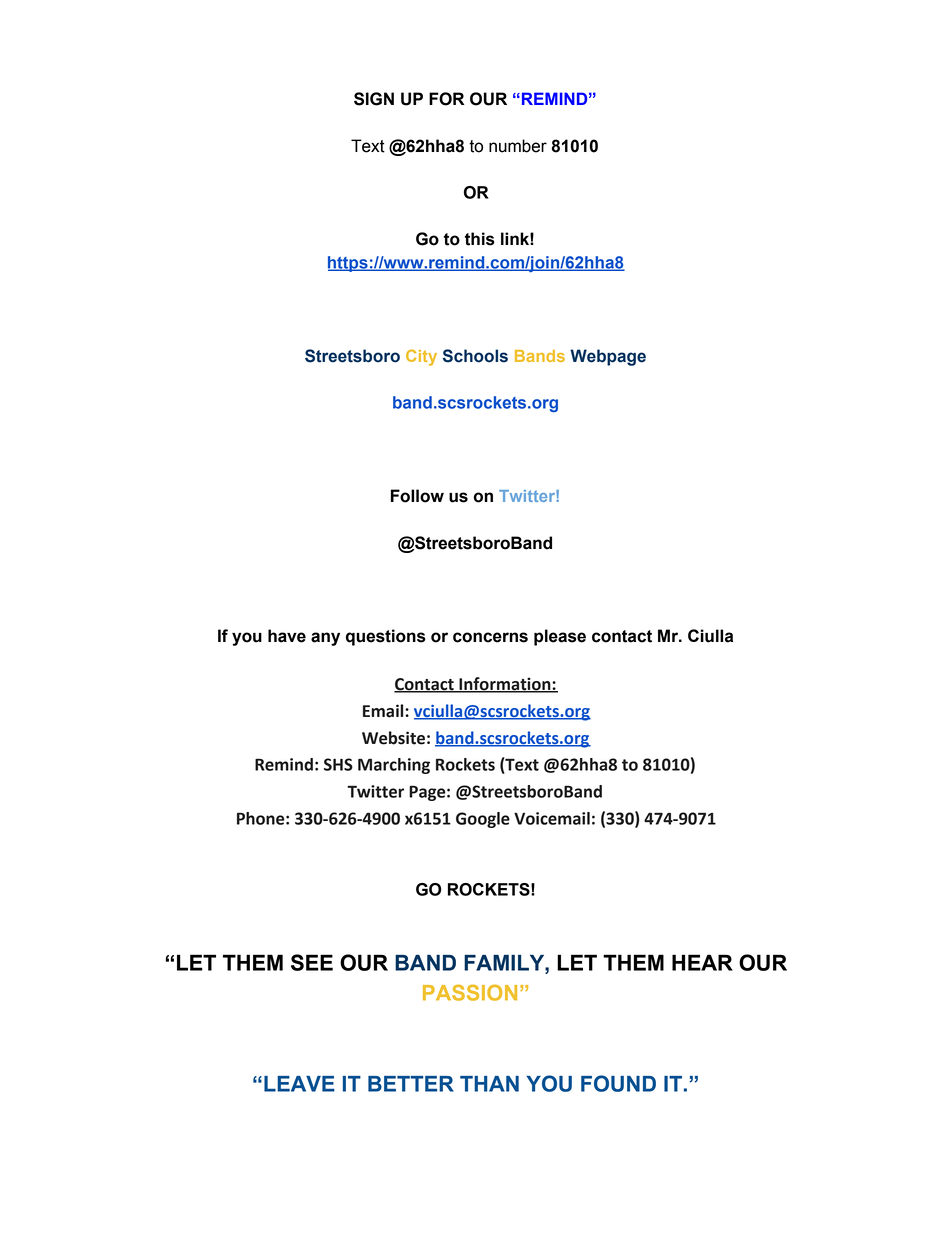 This page has height=1233, width=952. I want to click on please, so click(560, 637).
